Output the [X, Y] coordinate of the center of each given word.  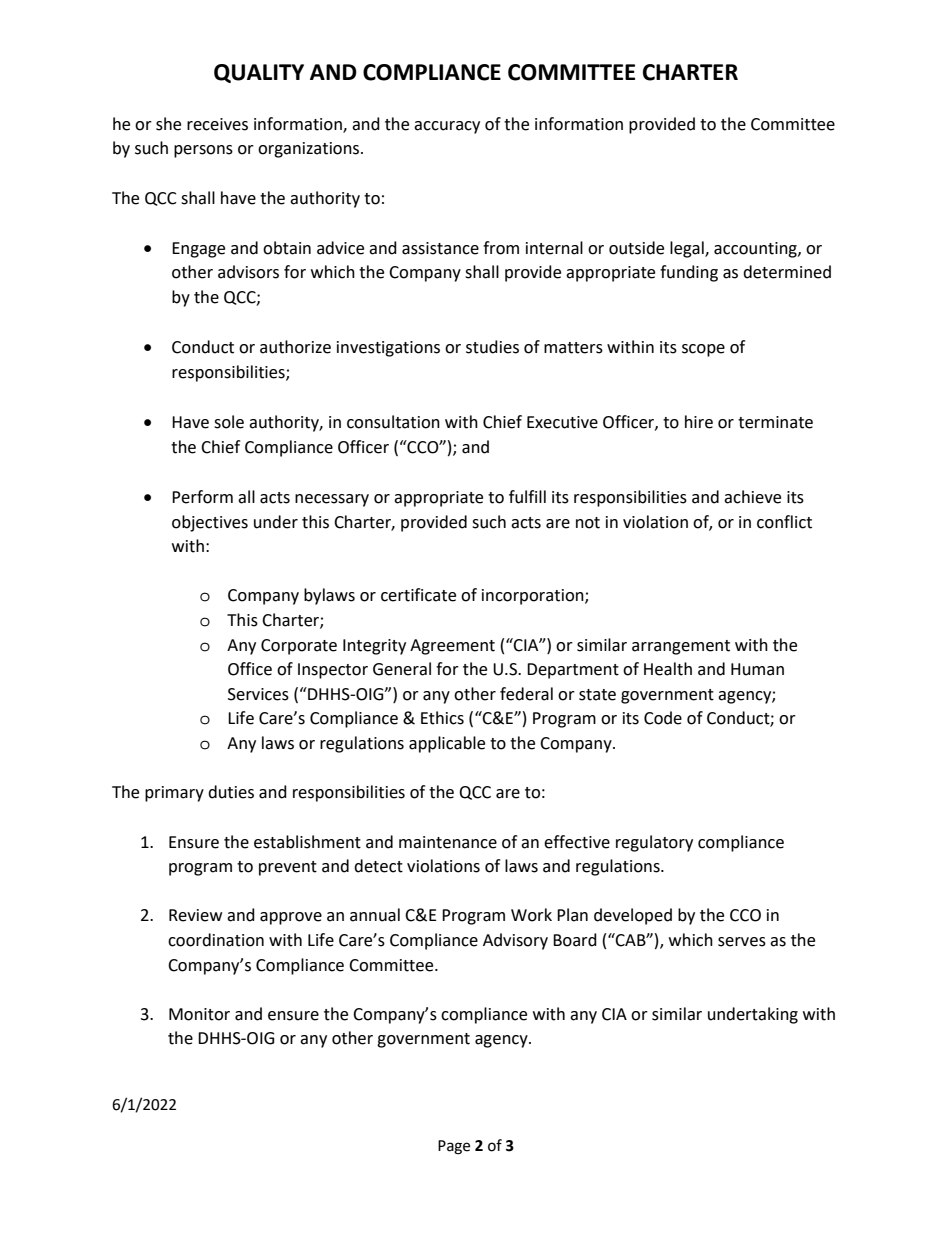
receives [217, 124]
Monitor [199, 1014]
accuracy [447, 127]
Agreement [452, 647]
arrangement [681, 647]
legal [688, 249]
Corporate [299, 647]
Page [454, 1147]
